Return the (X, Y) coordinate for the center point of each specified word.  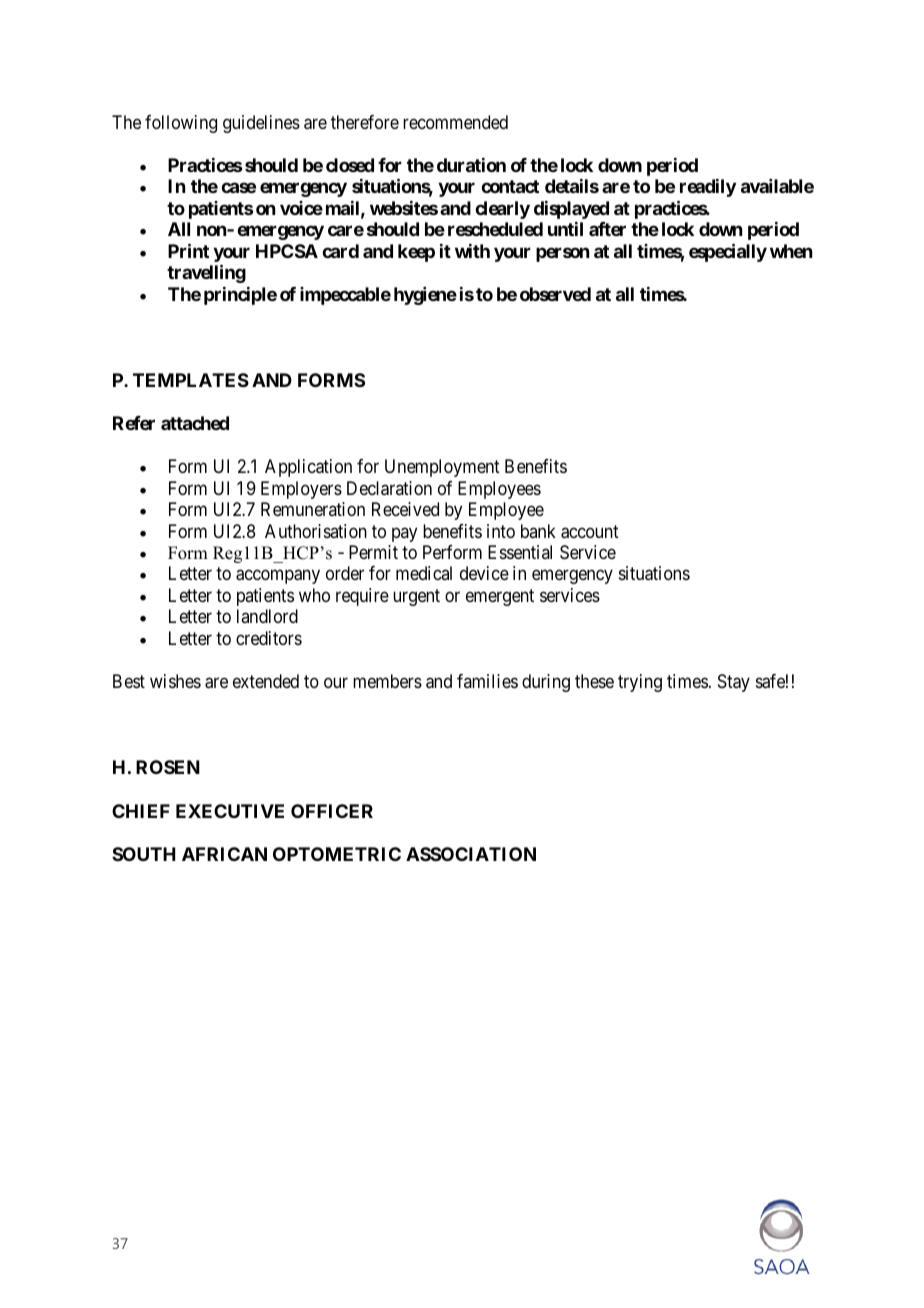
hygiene (425, 296)
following (181, 124)
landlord (267, 616)
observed (555, 294)
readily (708, 188)
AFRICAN (224, 854)
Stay (734, 683)
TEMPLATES (191, 380)
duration (471, 165)
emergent (500, 597)
